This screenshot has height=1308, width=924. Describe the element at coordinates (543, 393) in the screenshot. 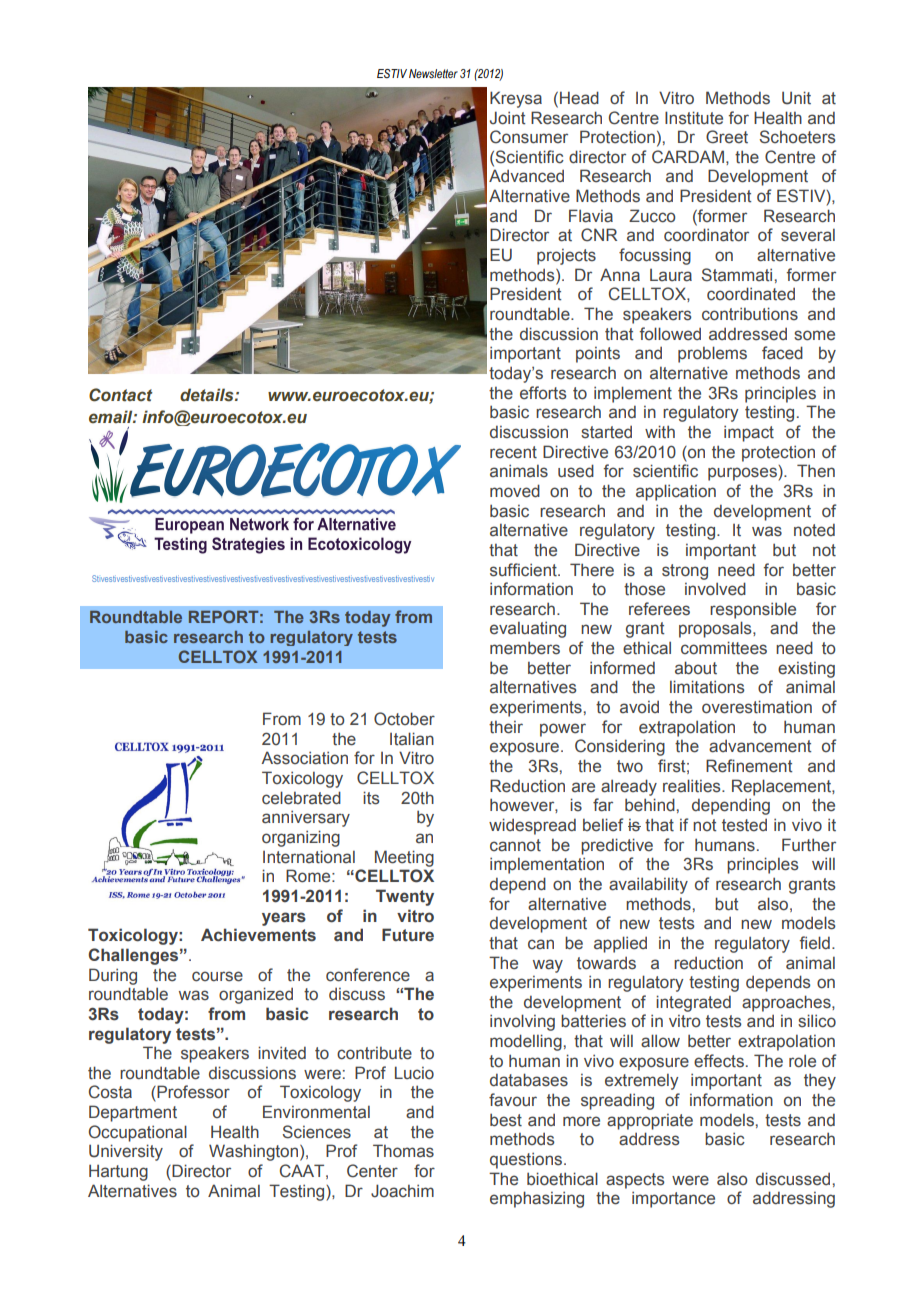

I see `efforts` at that location.
